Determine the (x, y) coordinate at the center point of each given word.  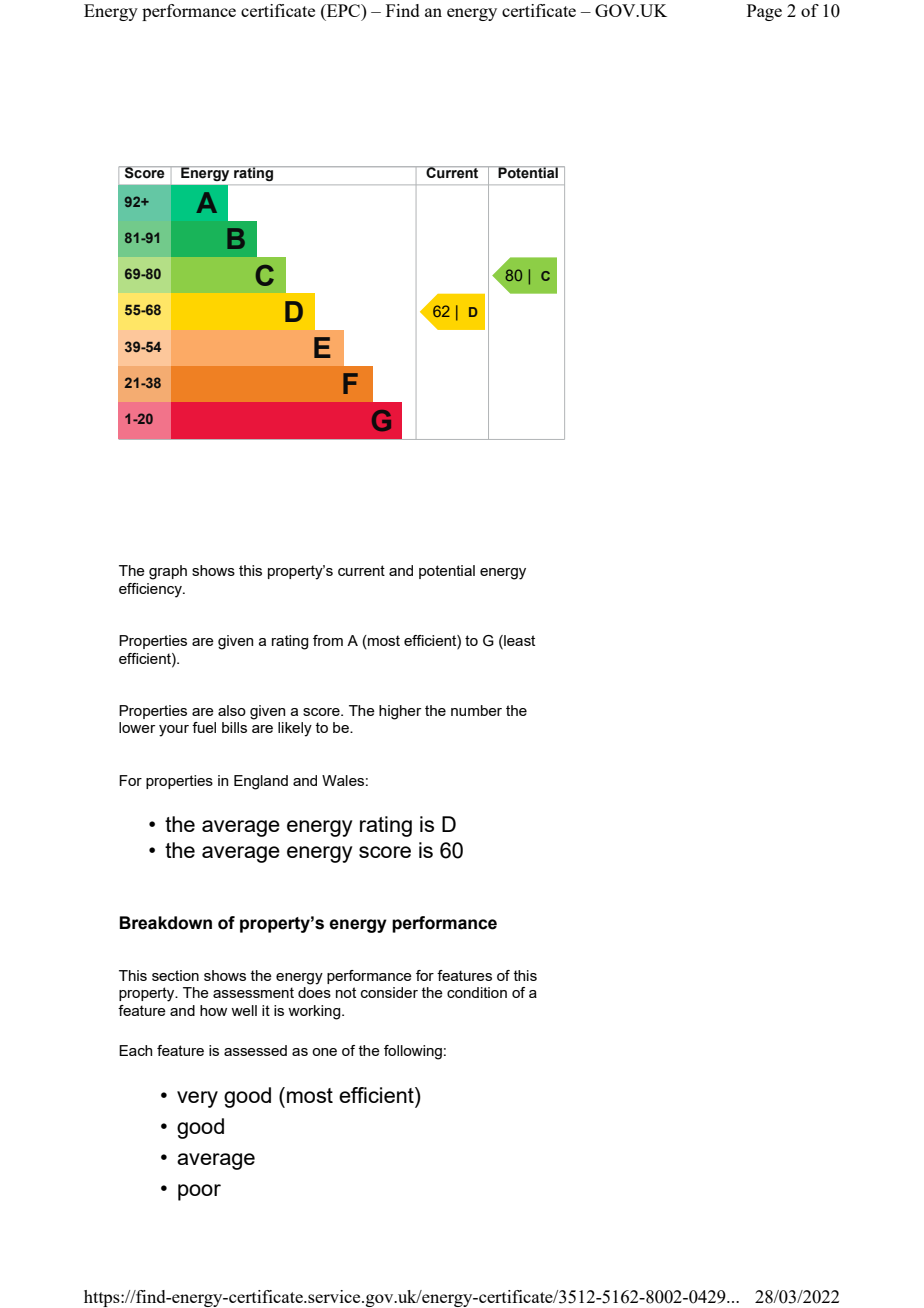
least (518, 642)
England (261, 782)
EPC (343, 11)
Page (764, 12)
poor (199, 1192)
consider (389, 992)
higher (400, 712)
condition (477, 992)
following (413, 1052)
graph (168, 572)
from (328, 640)
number (476, 710)
